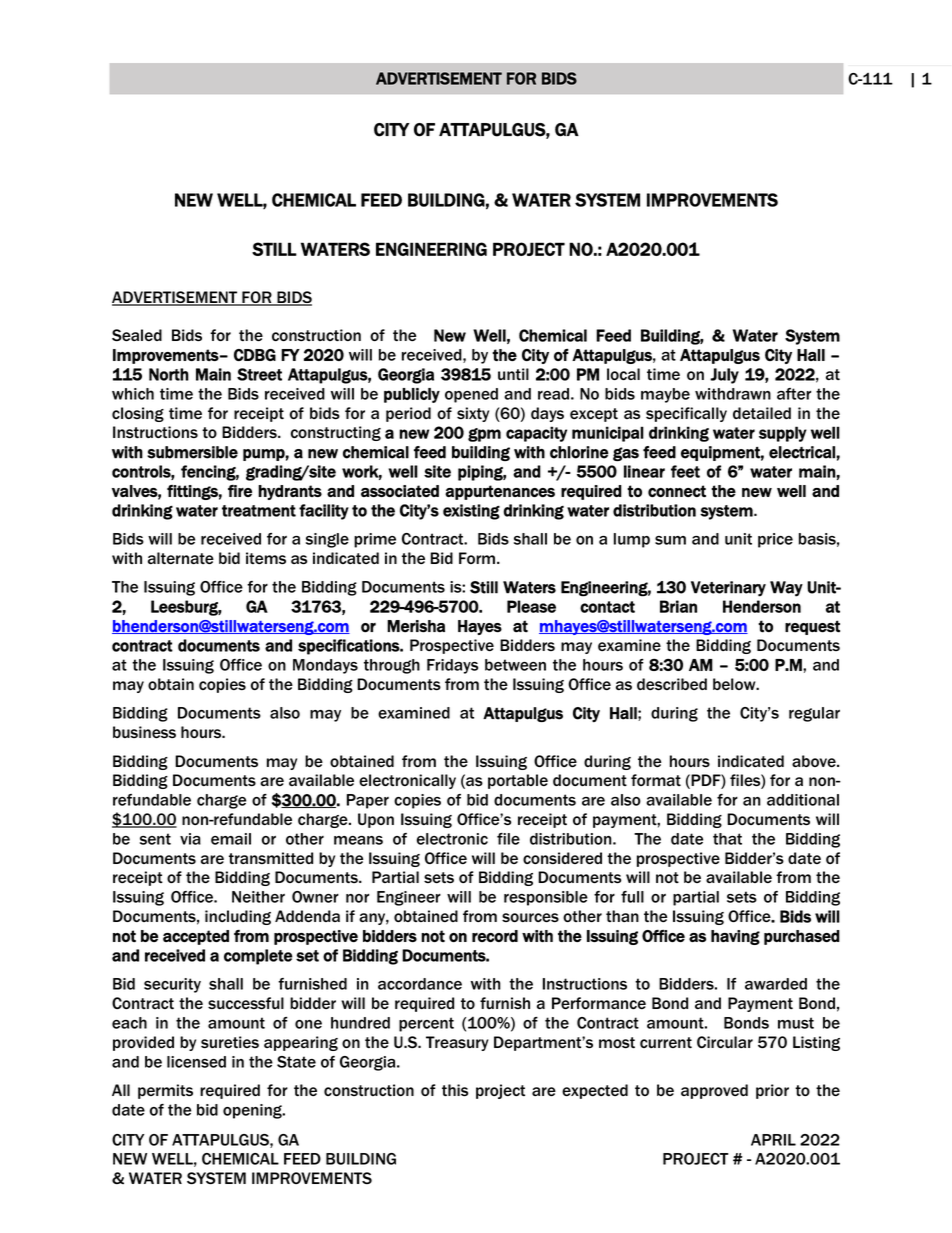  What do you see at coordinates (724, 376) in the screenshot?
I see `July` at bounding box center [724, 376].
